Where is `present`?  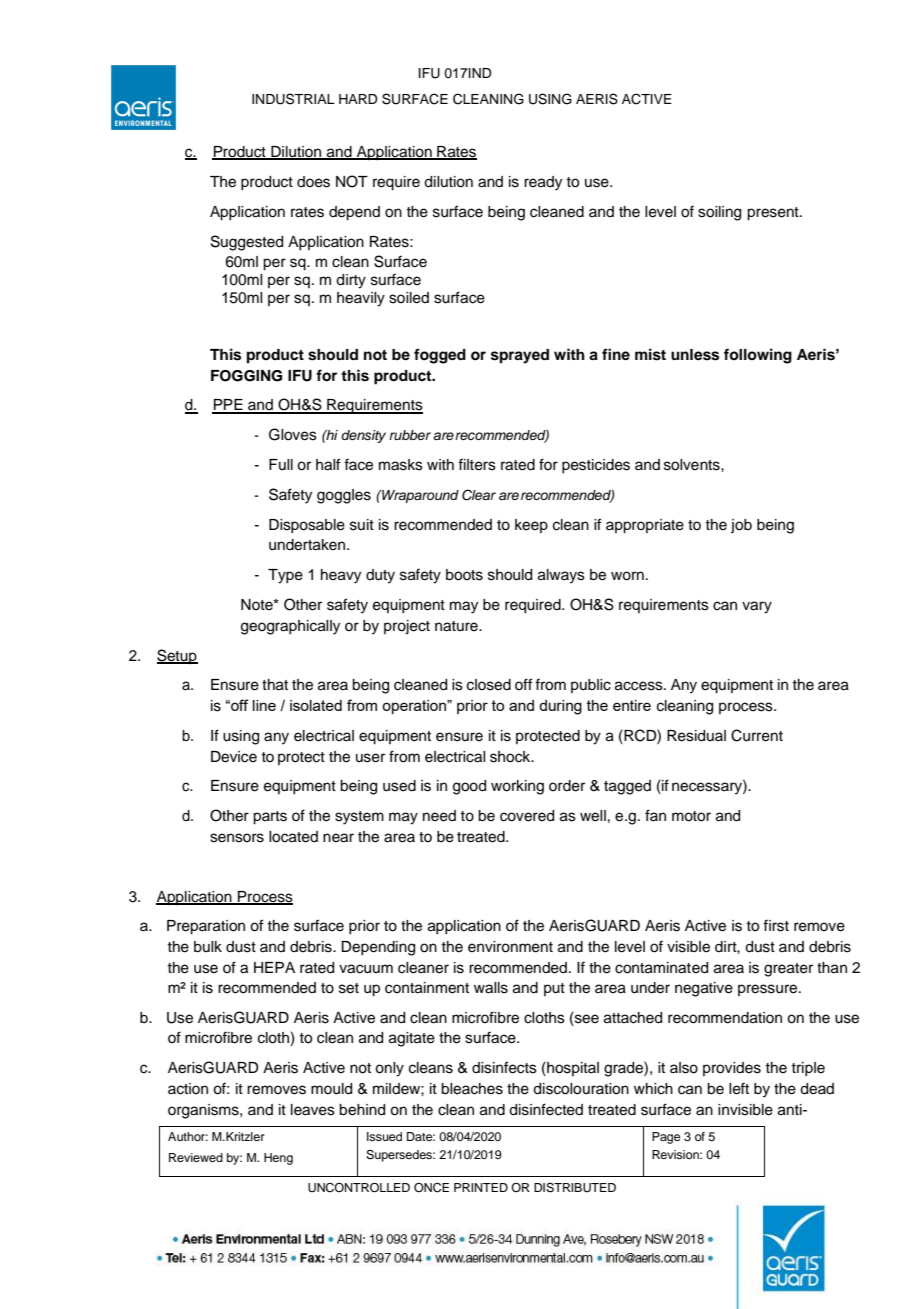
present is located at coordinates (774, 214).
